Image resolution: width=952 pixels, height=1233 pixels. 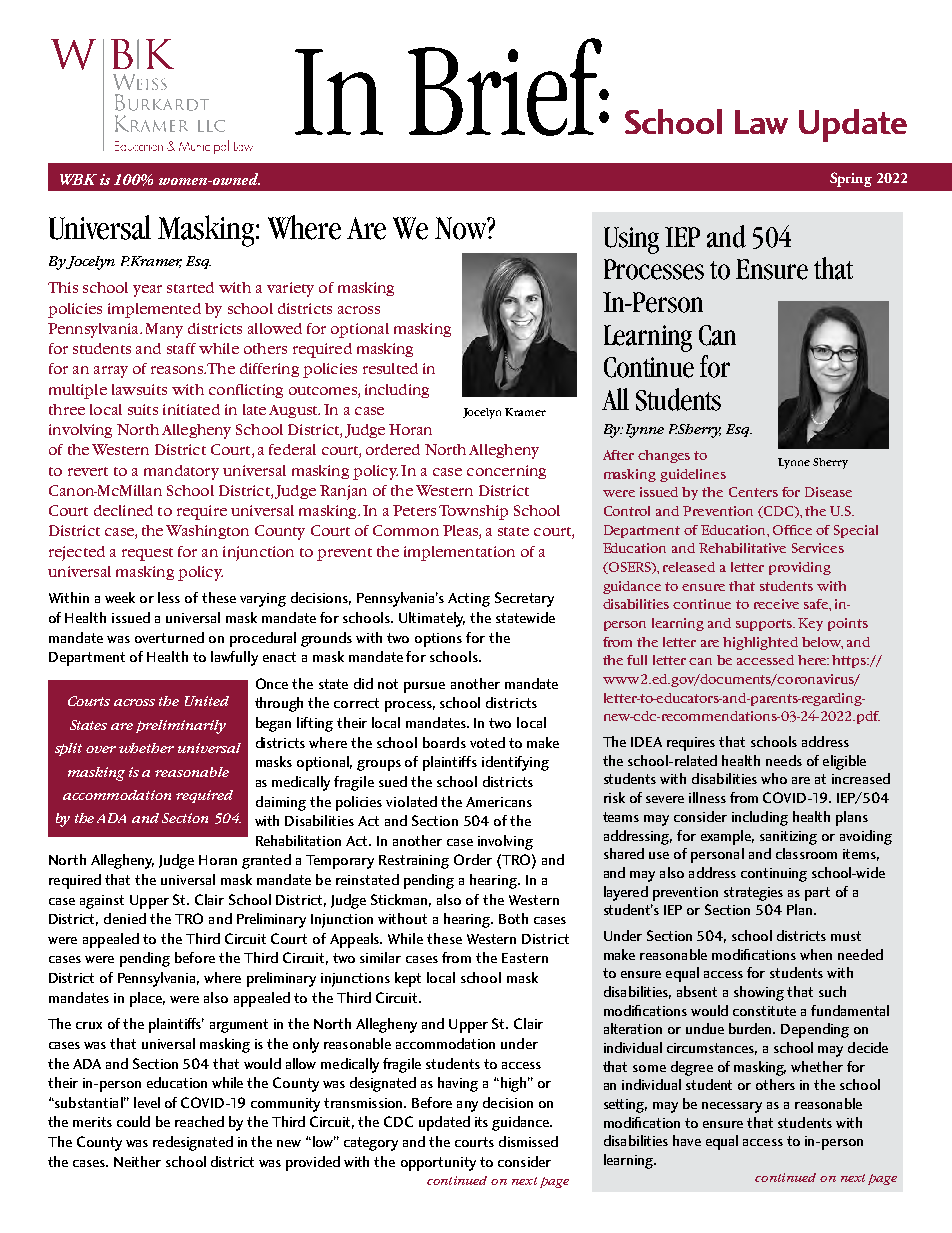 I want to click on started, so click(x=190, y=287).
